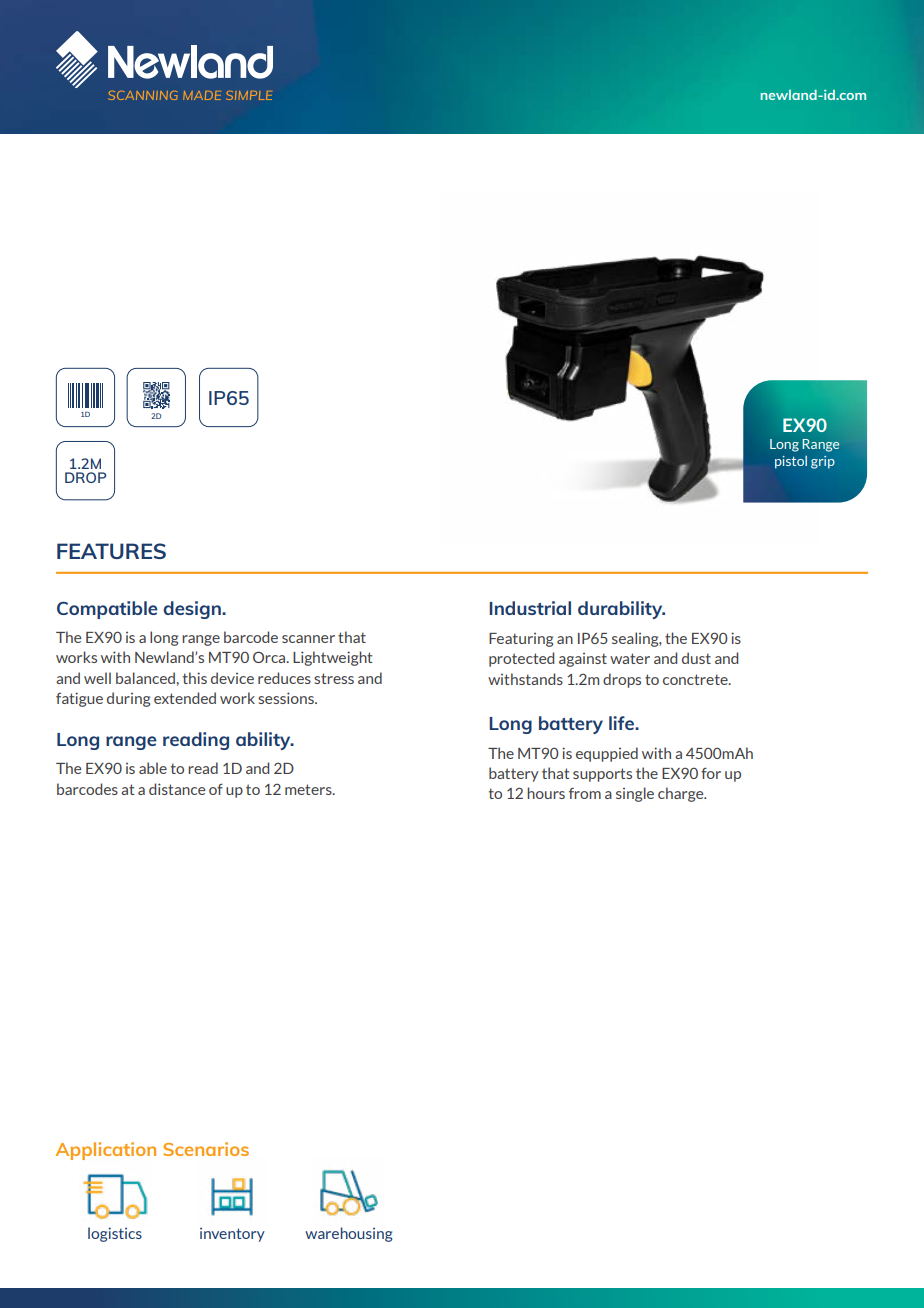  I want to click on FEATURES, so click(111, 551).
